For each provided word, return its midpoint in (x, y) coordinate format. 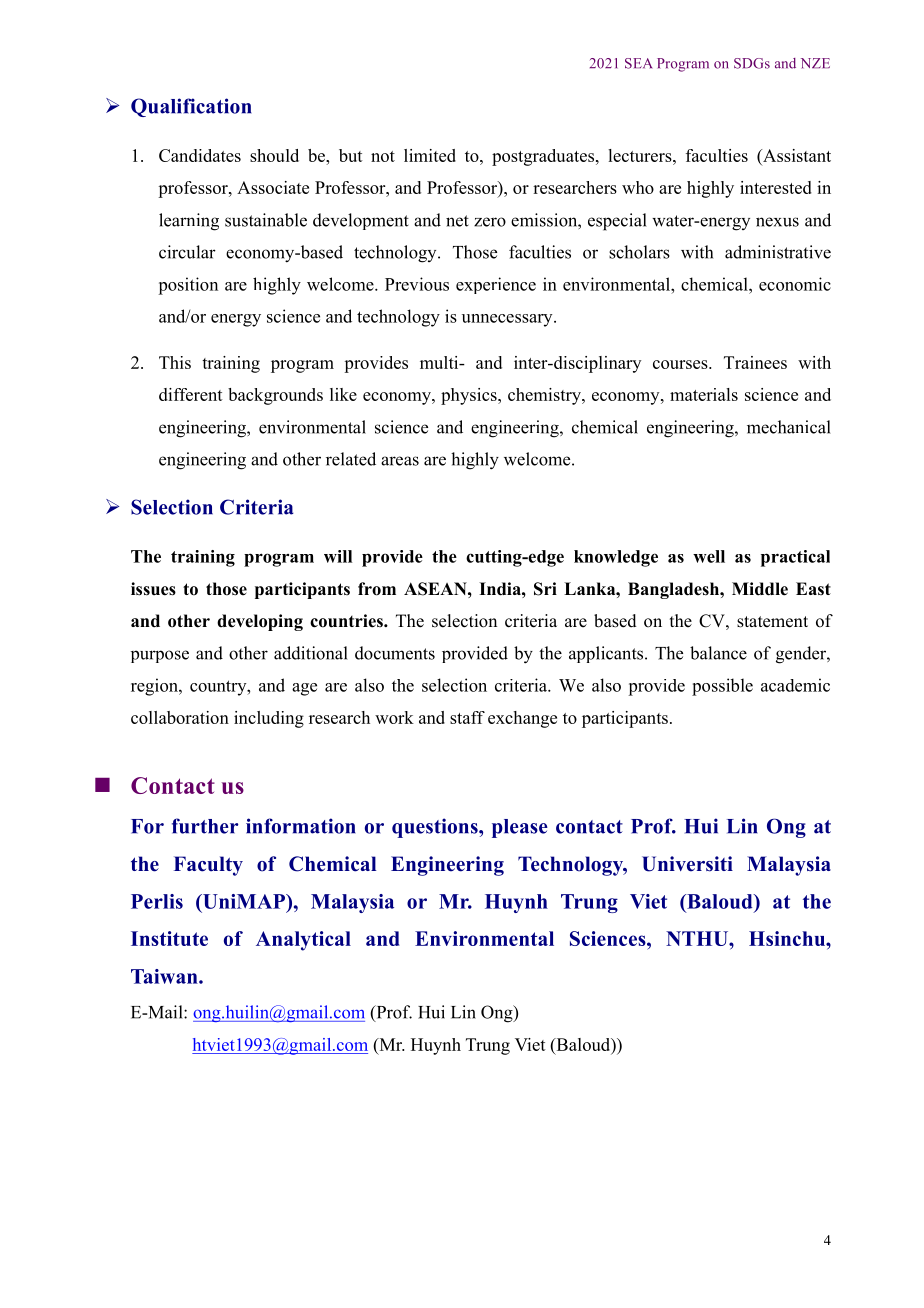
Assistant (796, 157)
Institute (169, 938)
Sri (545, 589)
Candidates (200, 155)
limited (430, 155)
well (709, 556)
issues (153, 589)
